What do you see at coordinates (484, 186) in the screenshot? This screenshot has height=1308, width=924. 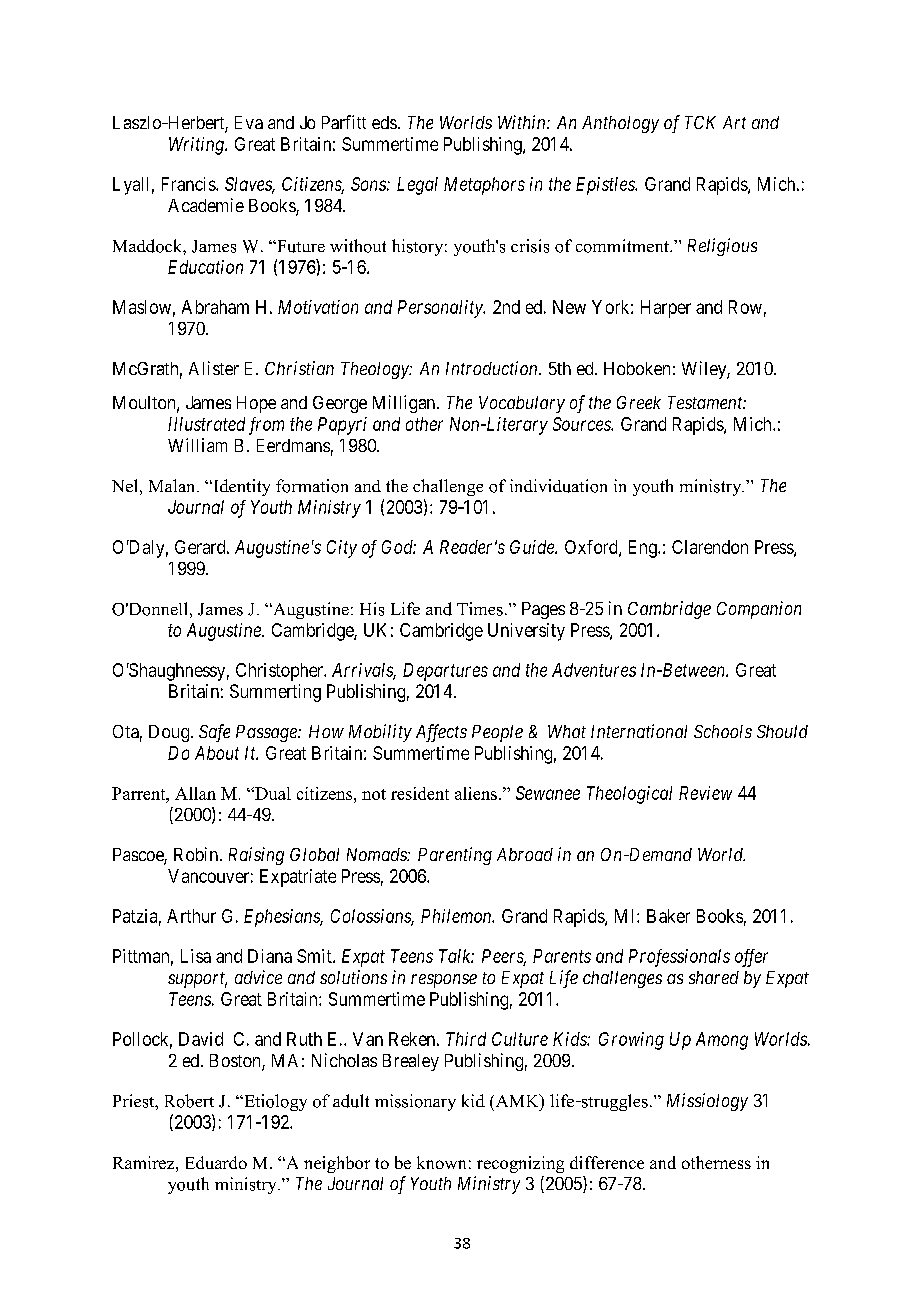 I see `Metaphors` at bounding box center [484, 186].
